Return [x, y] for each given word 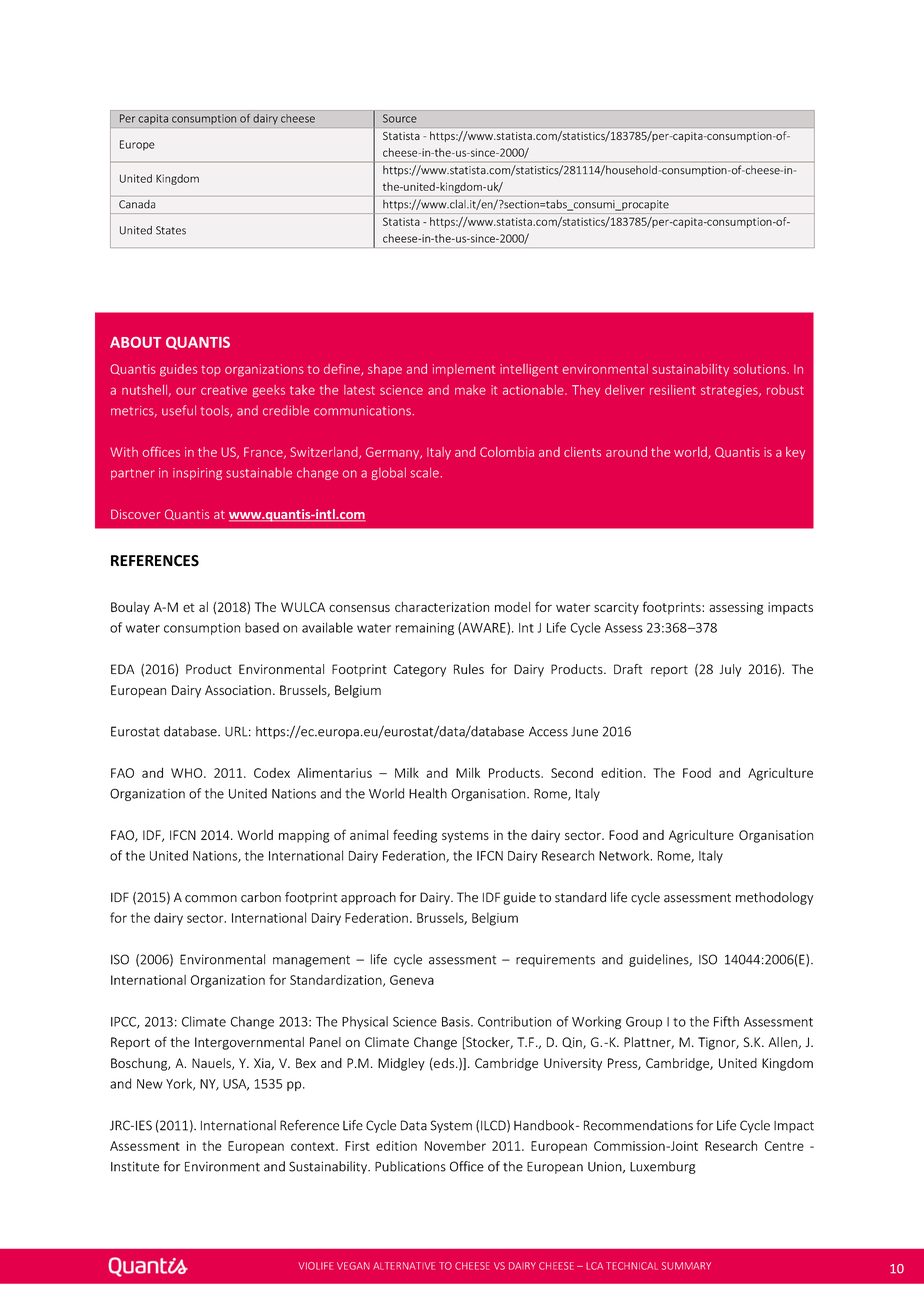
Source [400, 118]
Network [625, 855]
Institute [135, 1166]
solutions [760, 369]
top [211, 370]
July [730, 670]
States [171, 230]
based [262, 627]
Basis [457, 1022]
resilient [673, 390]
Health [428, 793]
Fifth [726, 1021]
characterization [442, 607]
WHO [188, 773]
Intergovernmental [249, 1043]
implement [464, 370]
